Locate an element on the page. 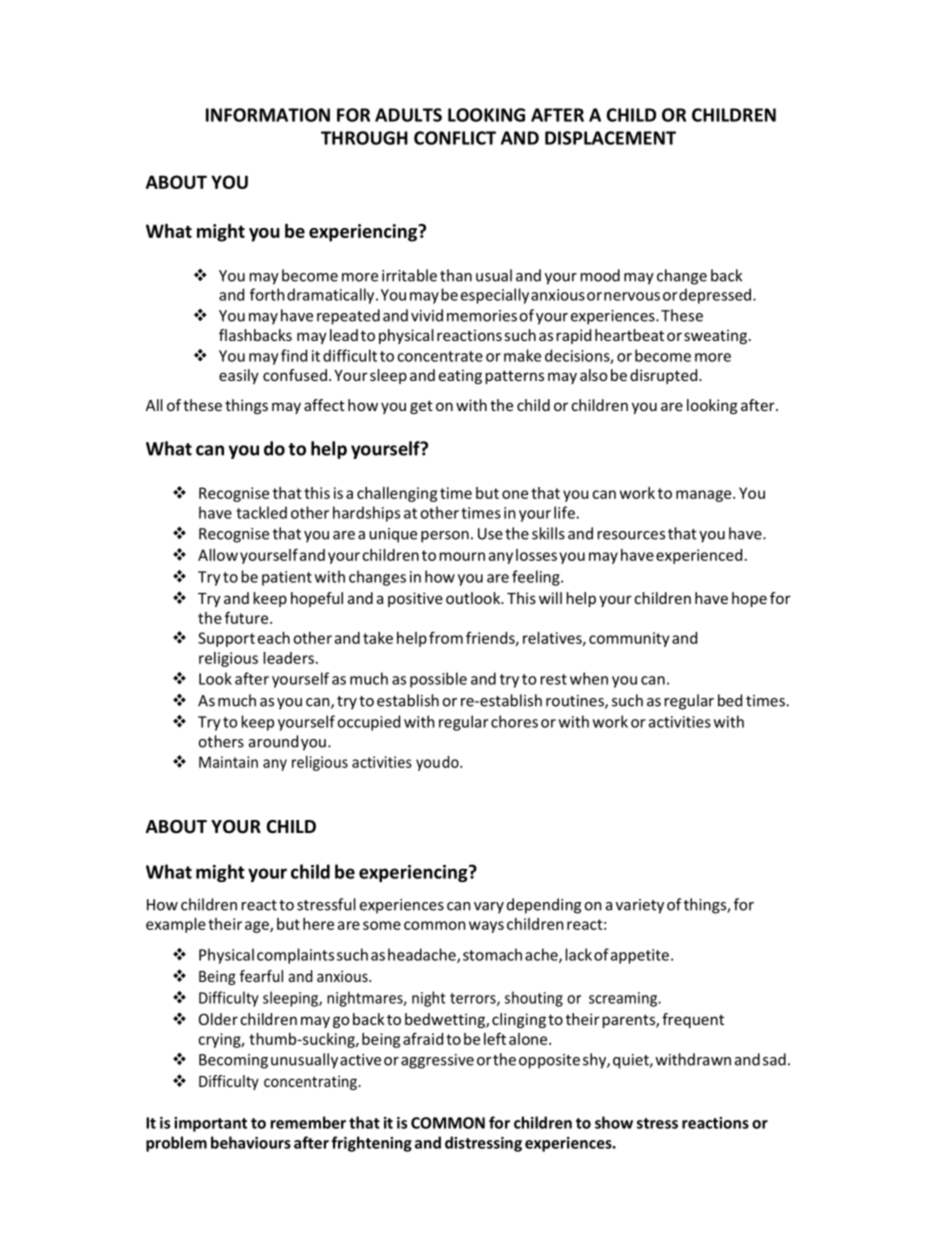  show is located at coordinates (614, 1122).
